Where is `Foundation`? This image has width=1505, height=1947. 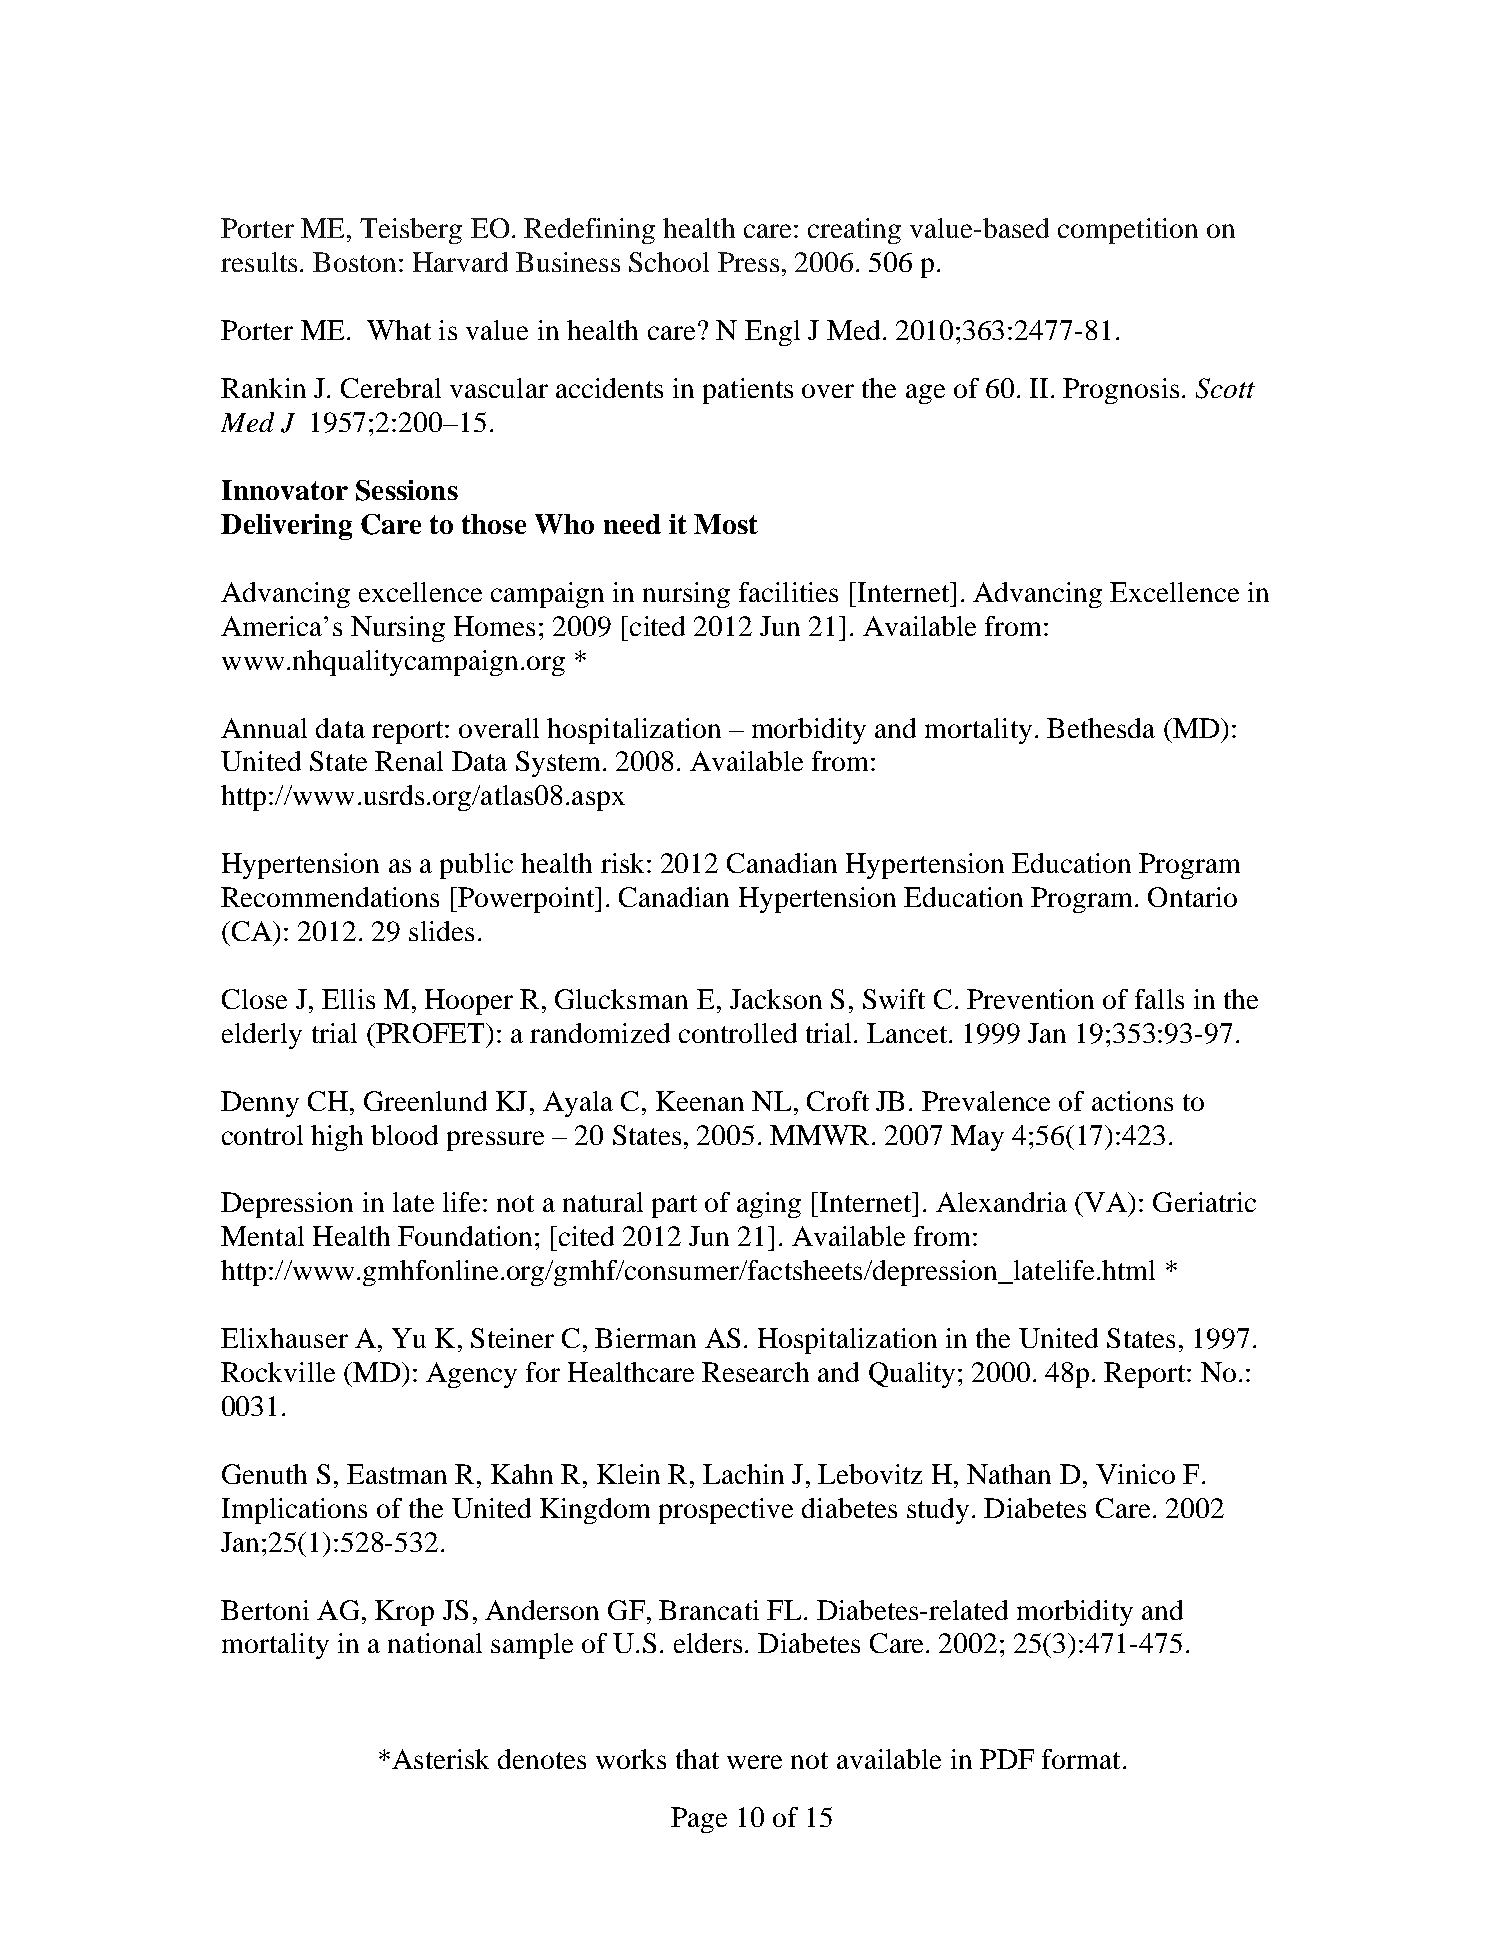
Foundation is located at coordinates (465, 1236).
